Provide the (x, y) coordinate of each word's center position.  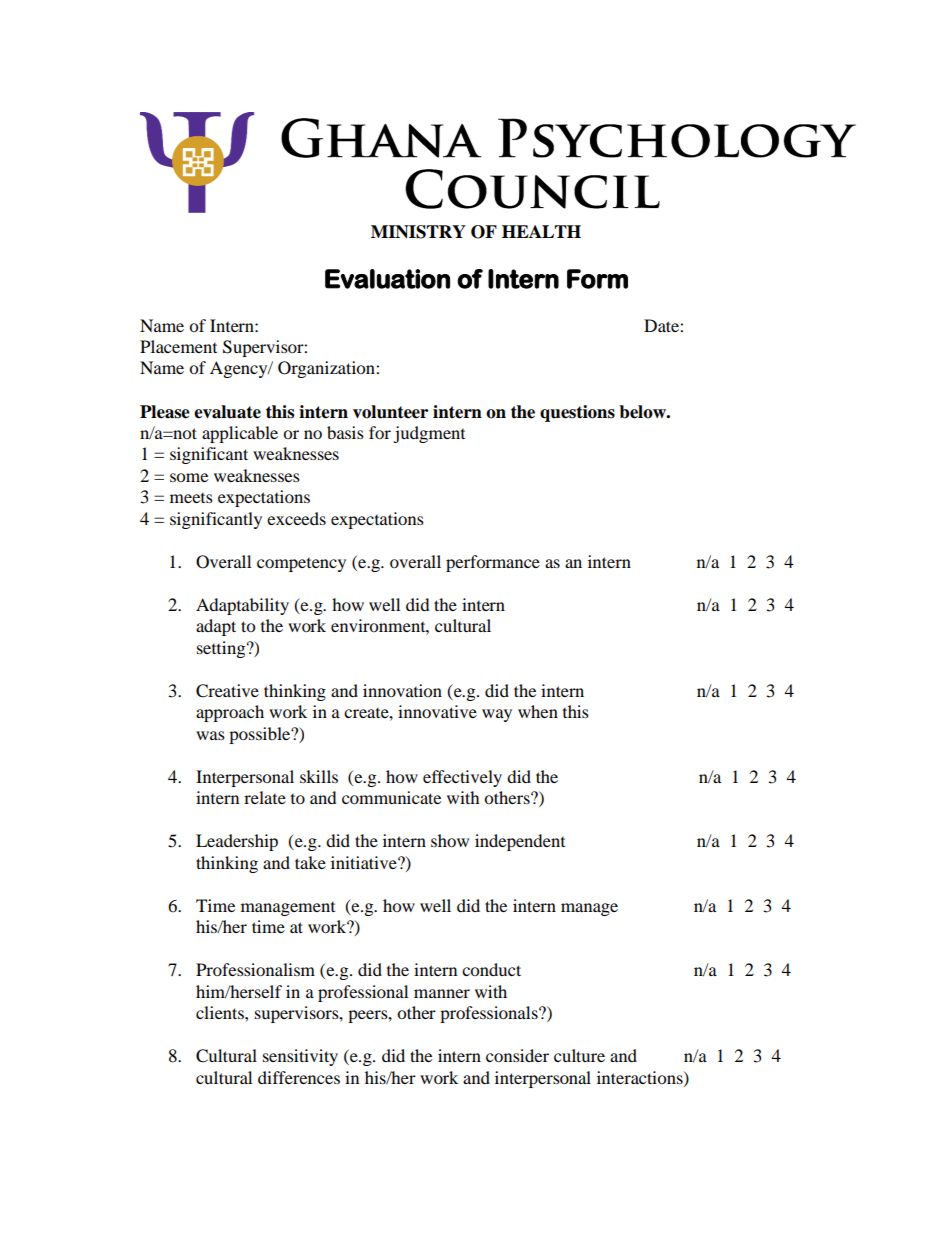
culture (579, 1055)
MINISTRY (418, 232)
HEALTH (541, 231)
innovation (402, 690)
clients (221, 1012)
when (538, 711)
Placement (178, 346)
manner (442, 993)
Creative (227, 691)
